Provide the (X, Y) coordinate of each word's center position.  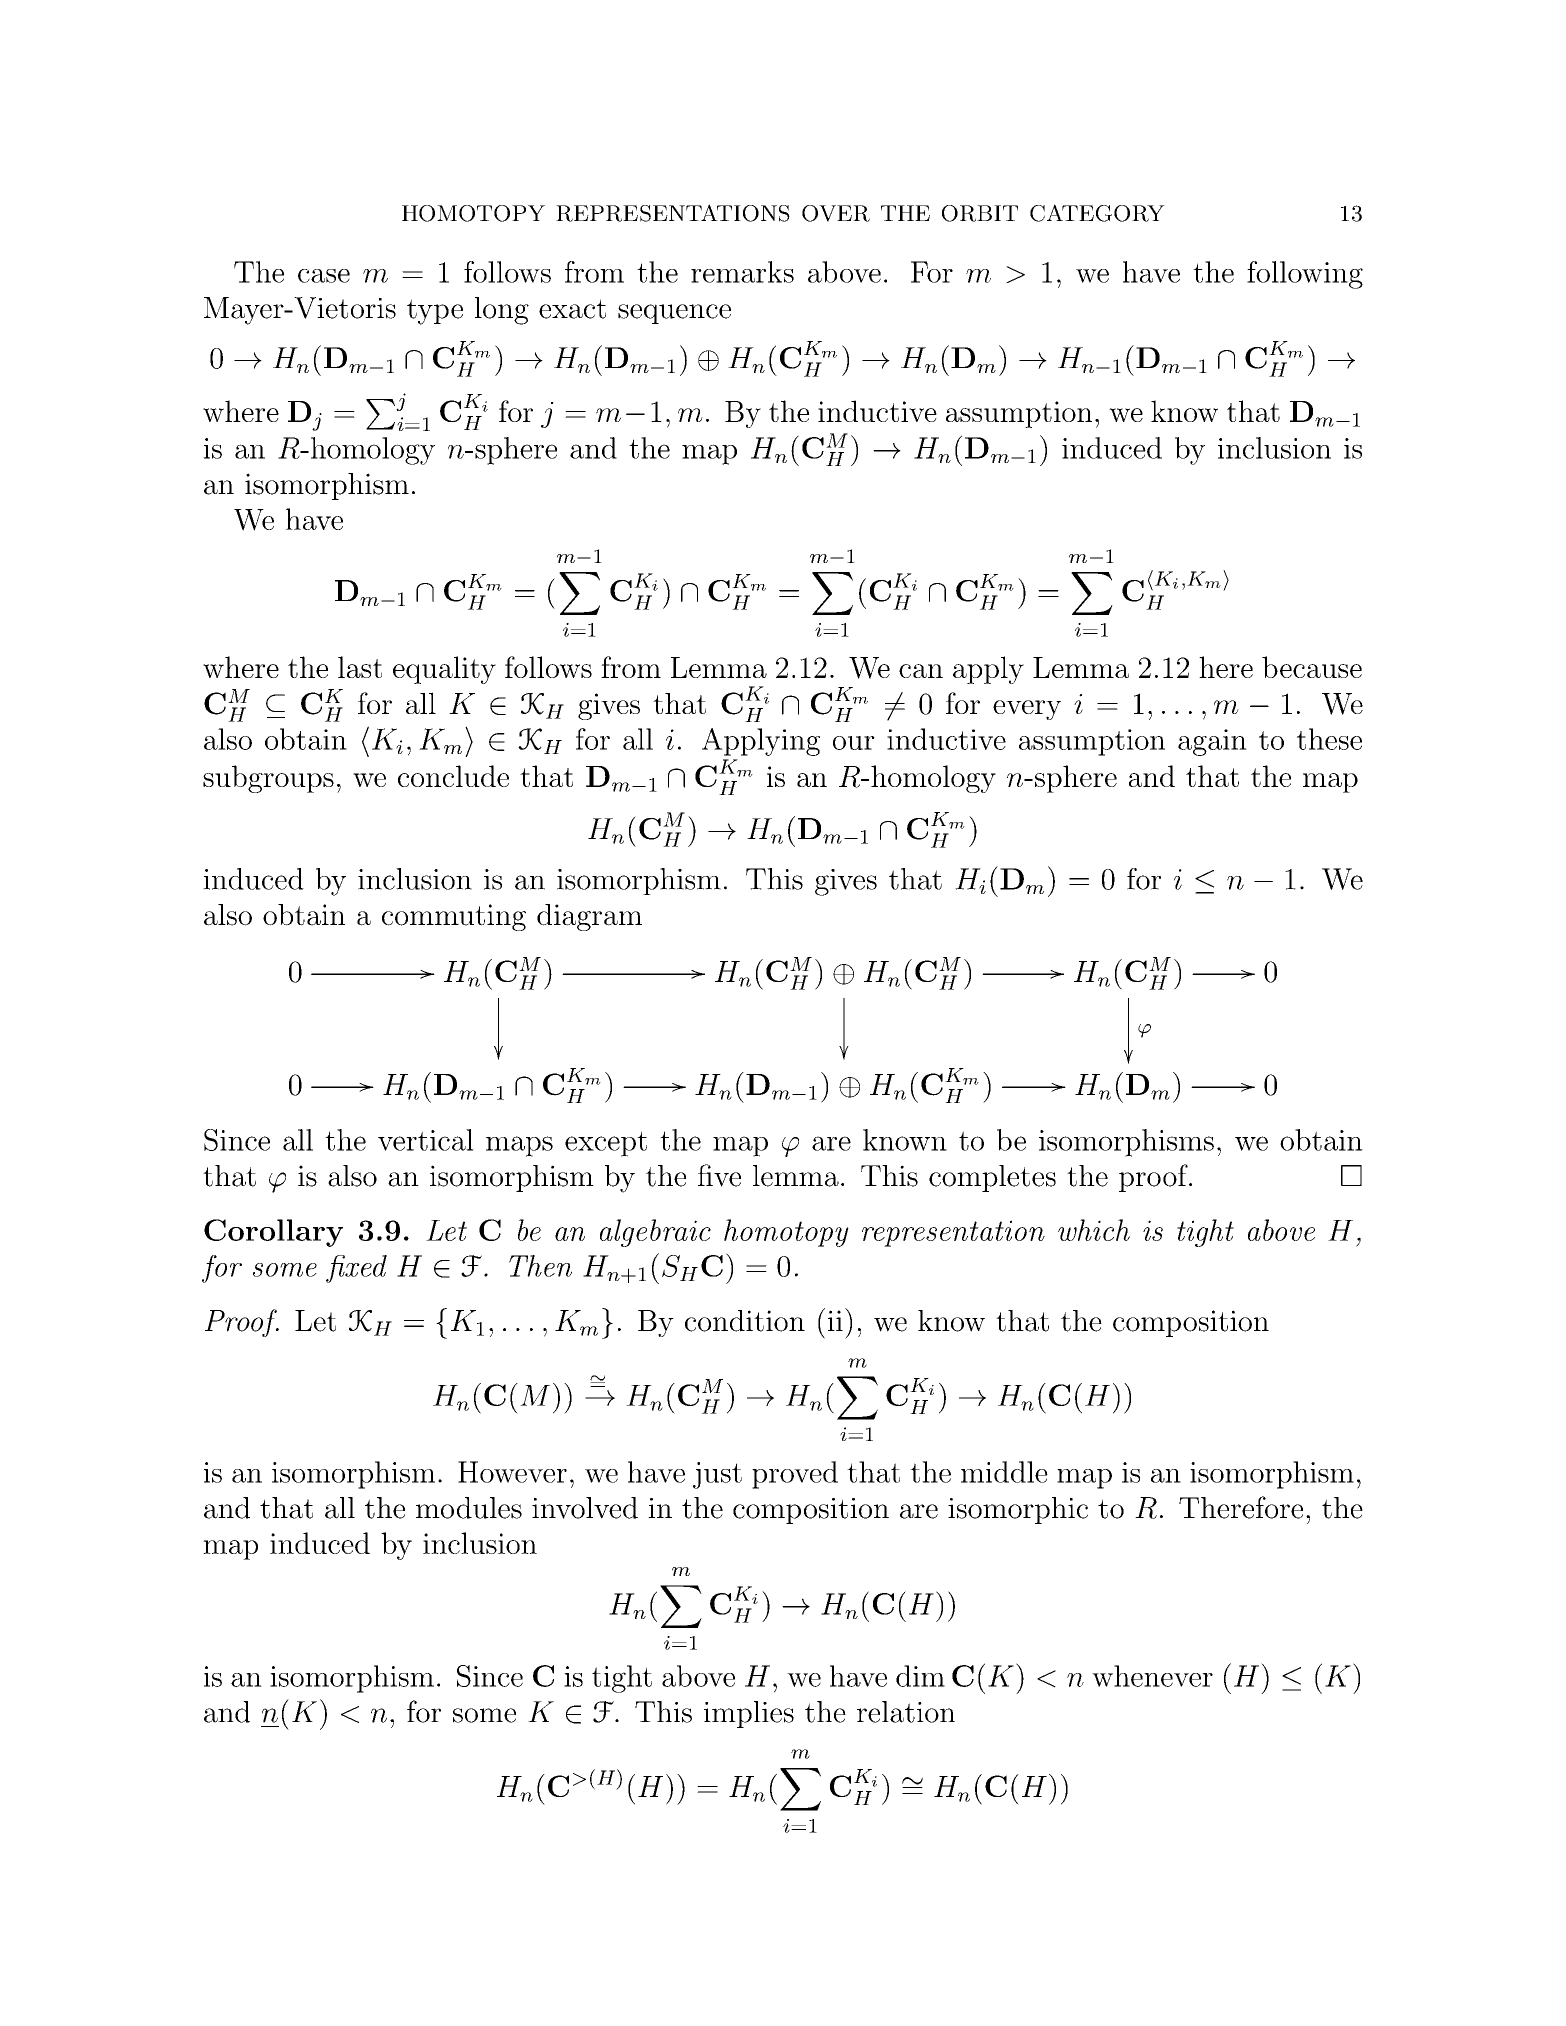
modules (469, 1508)
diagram (589, 917)
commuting (454, 917)
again (1212, 742)
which (1094, 1230)
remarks (742, 272)
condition (745, 1321)
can (921, 671)
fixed (356, 1269)
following (1305, 275)
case (324, 276)
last (360, 667)
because (1312, 667)
